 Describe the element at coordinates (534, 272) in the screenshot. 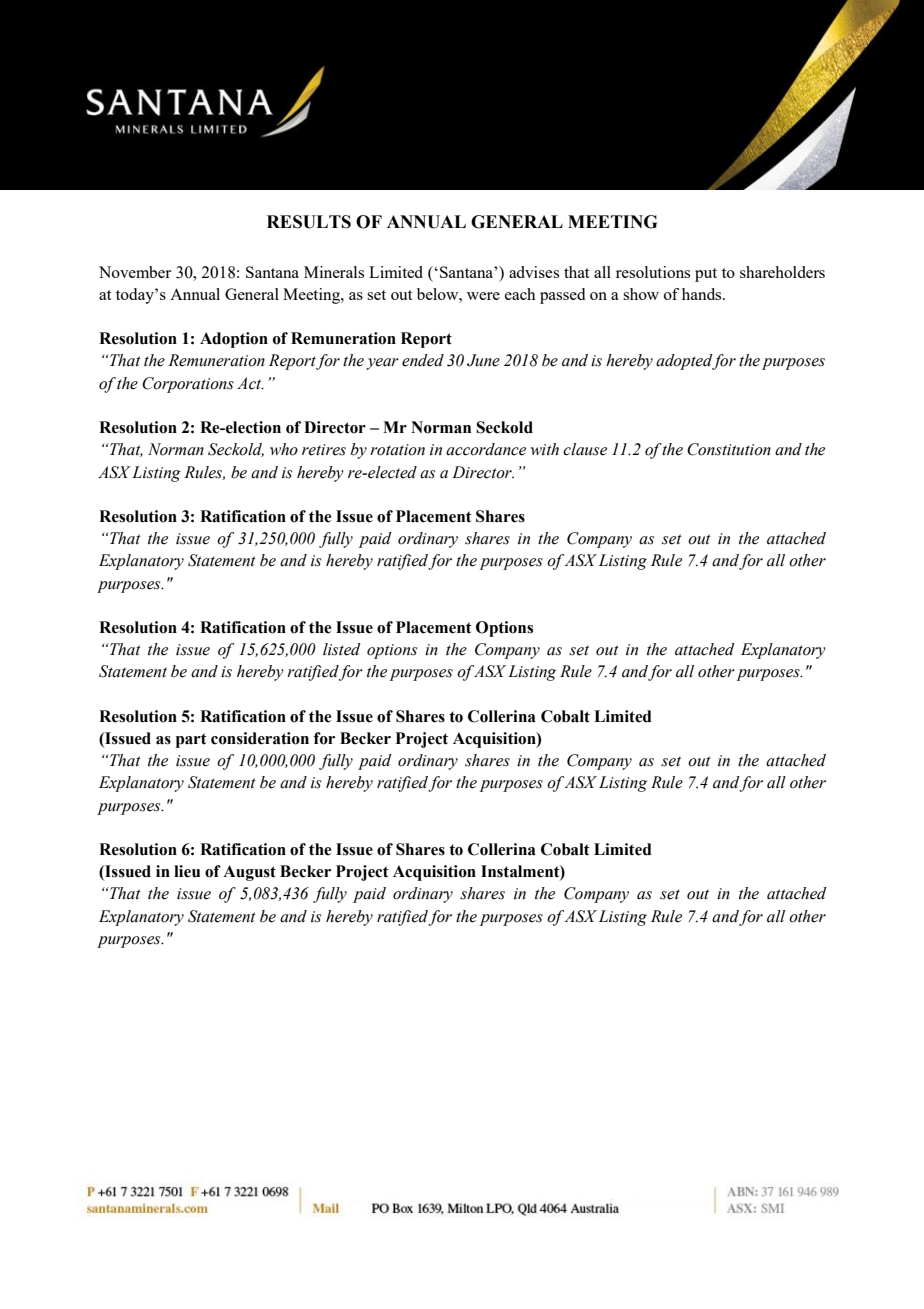

I see `advises` at that location.
